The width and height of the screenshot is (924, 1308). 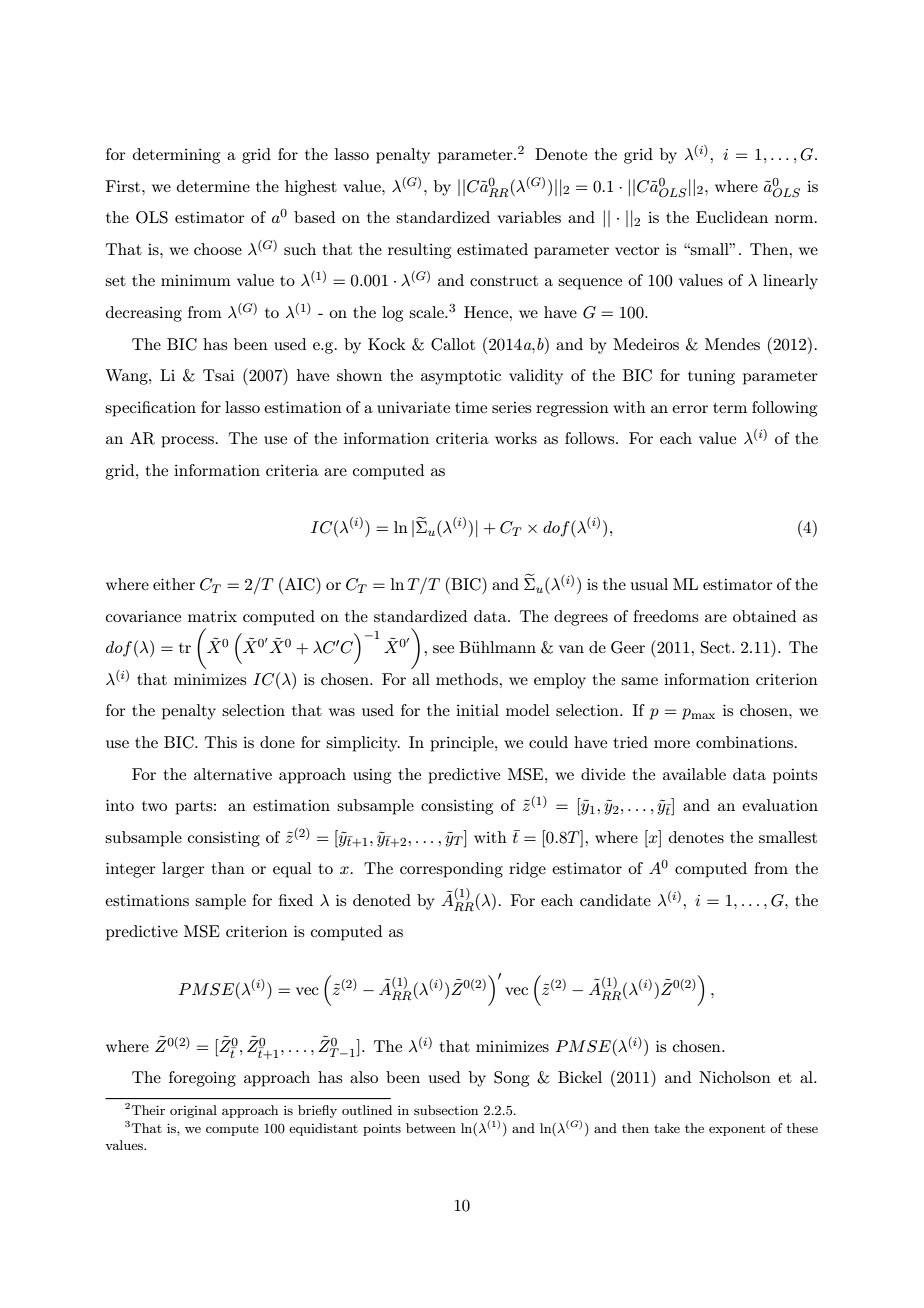 What do you see at coordinates (187, 442) in the screenshot?
I see `process` at bounding box center [187, 442].
